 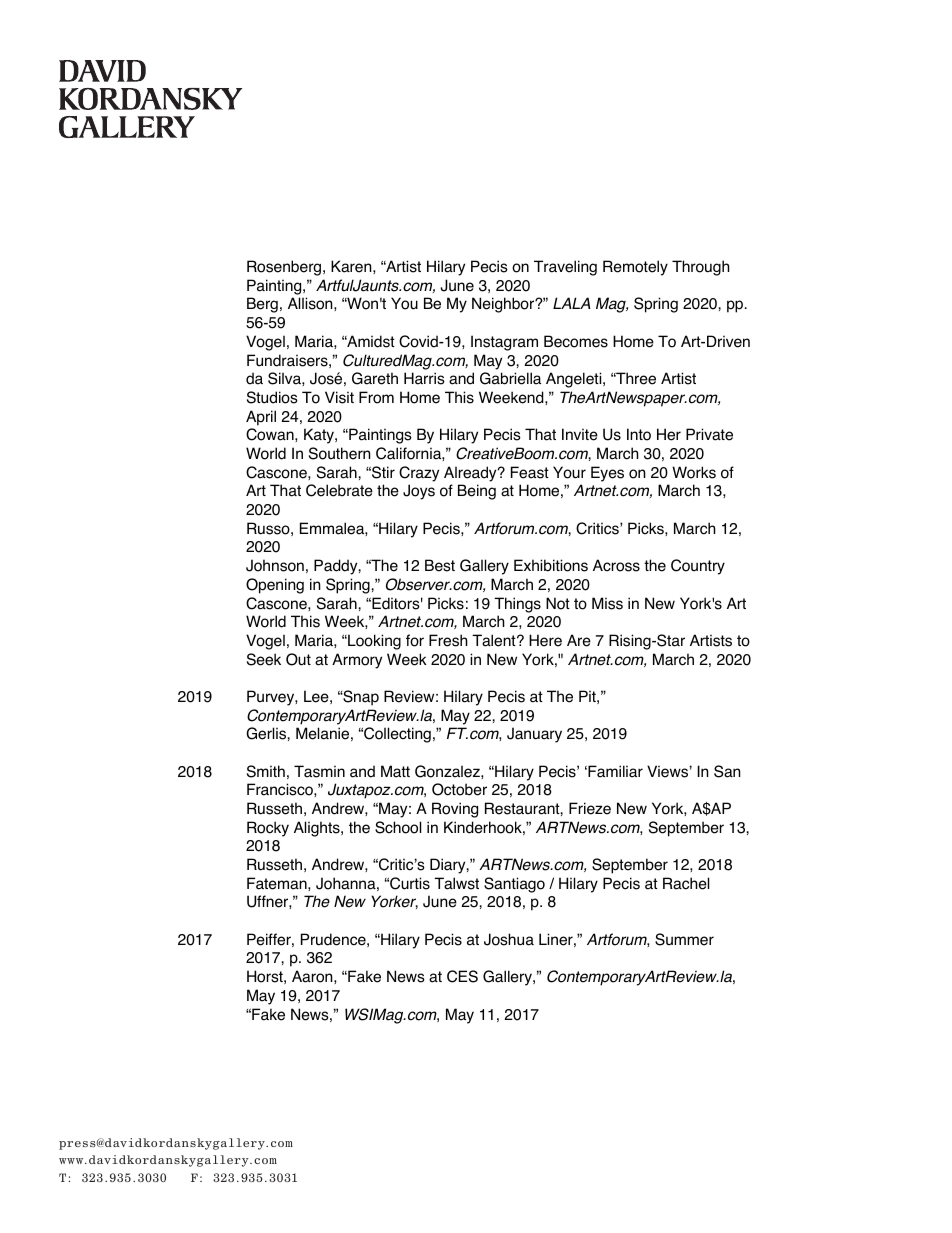 What do you see at coordinates (517, 605) in the image?
I see `Things` at bounding box center [517, 605].
